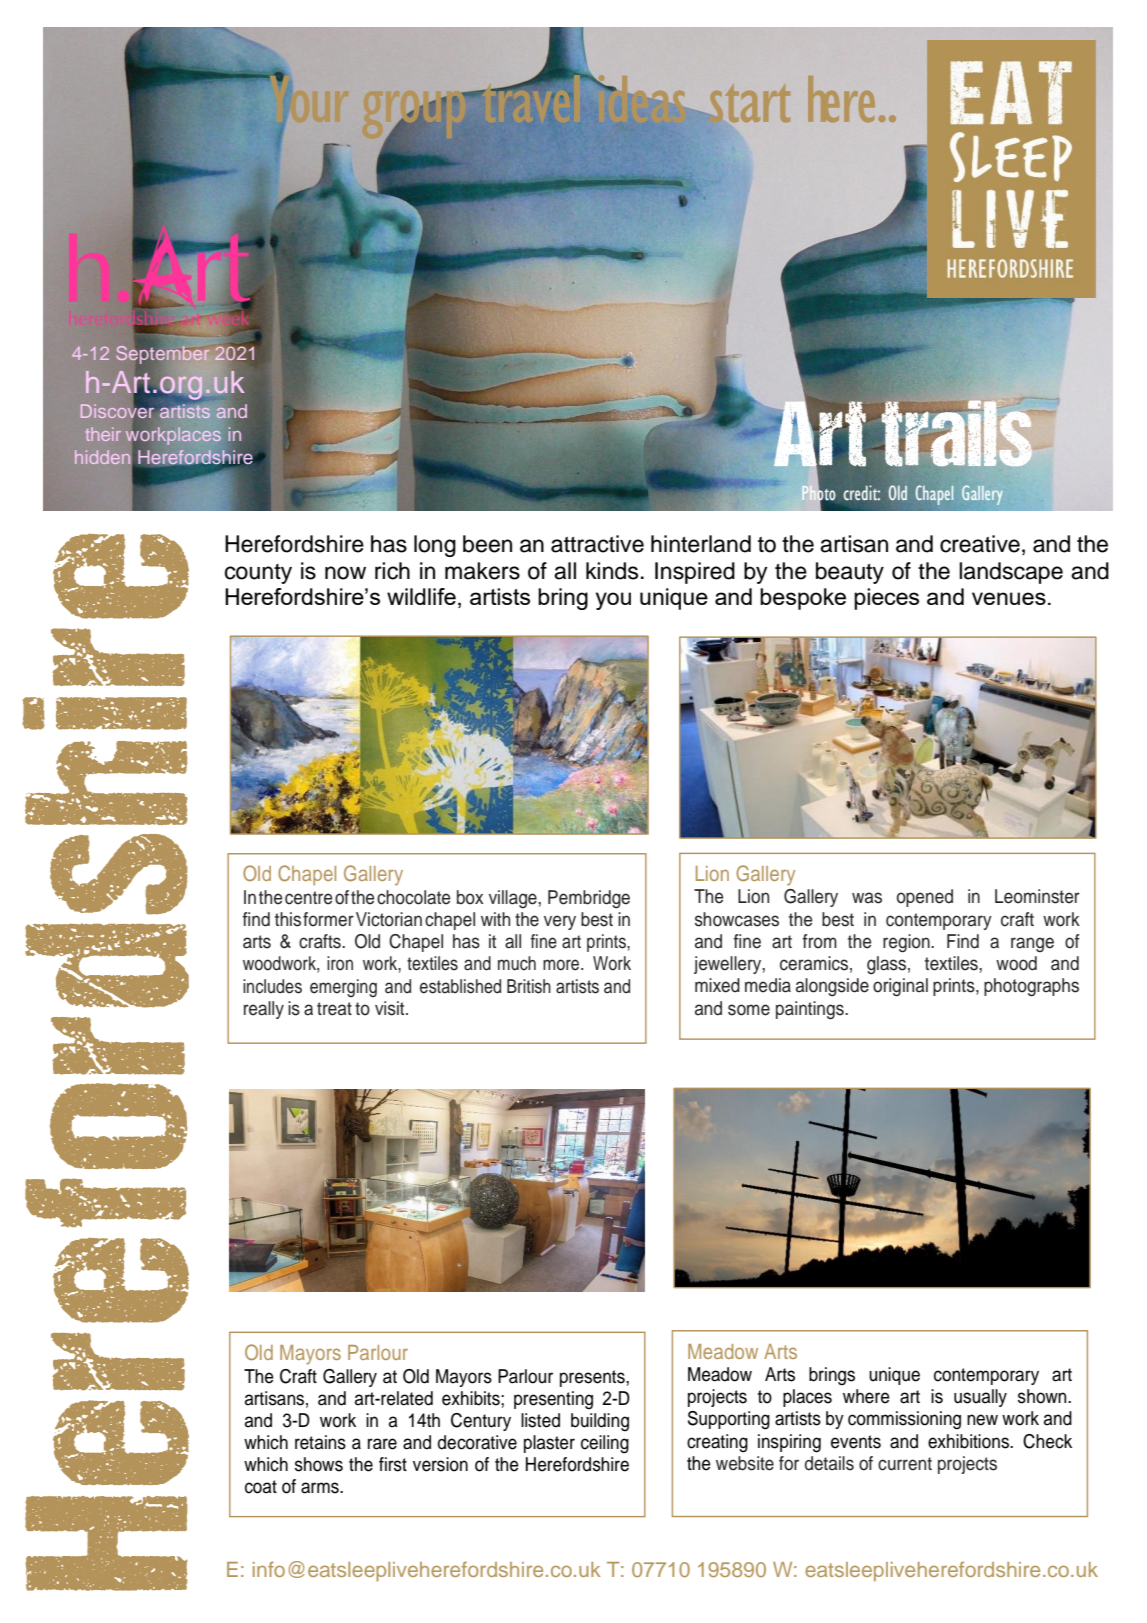 Image resolution: width=1147 pixels, height=1623 pixels. I want to click on September, so click(162, 353).
